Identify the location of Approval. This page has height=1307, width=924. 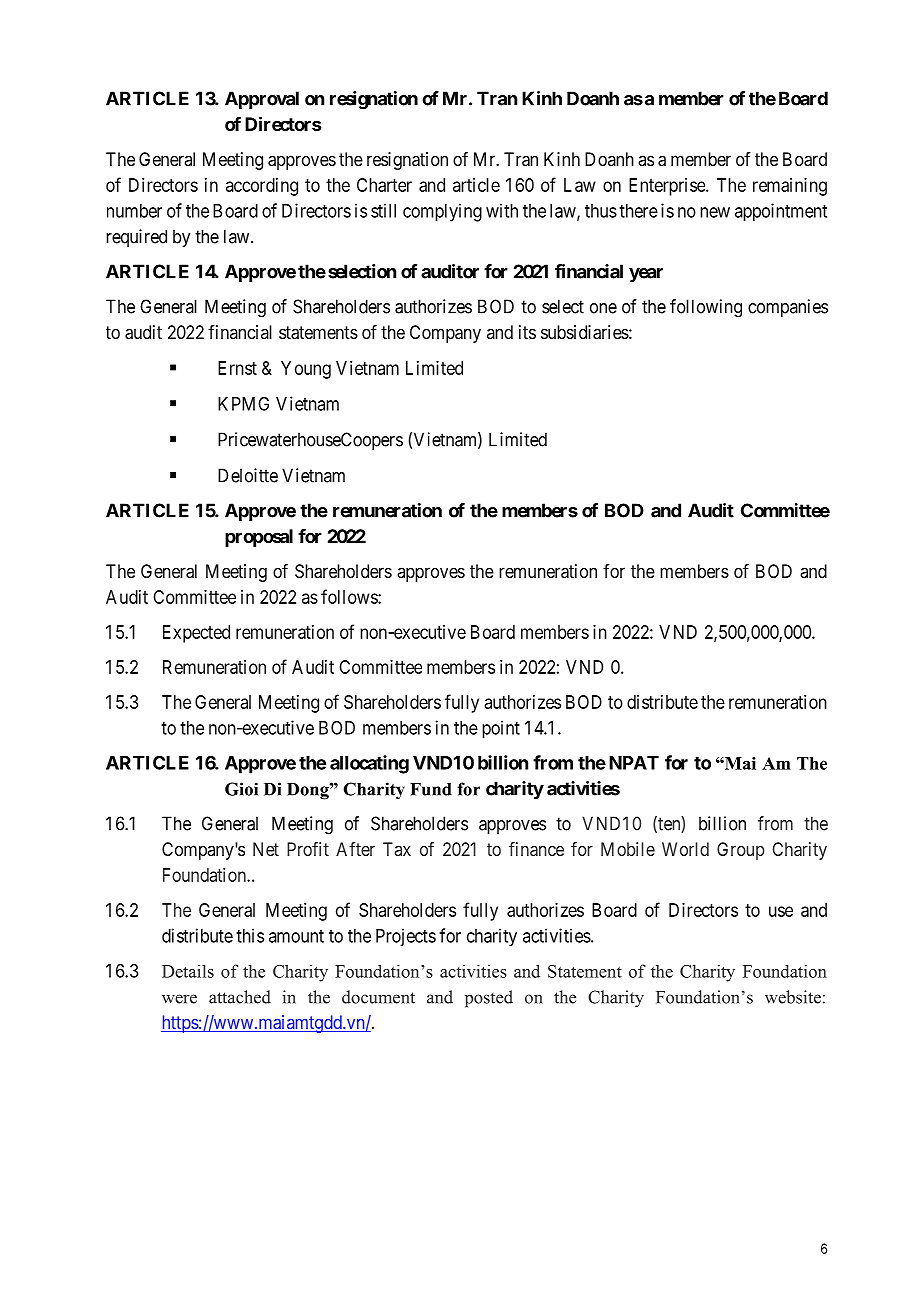
(262, 100).
